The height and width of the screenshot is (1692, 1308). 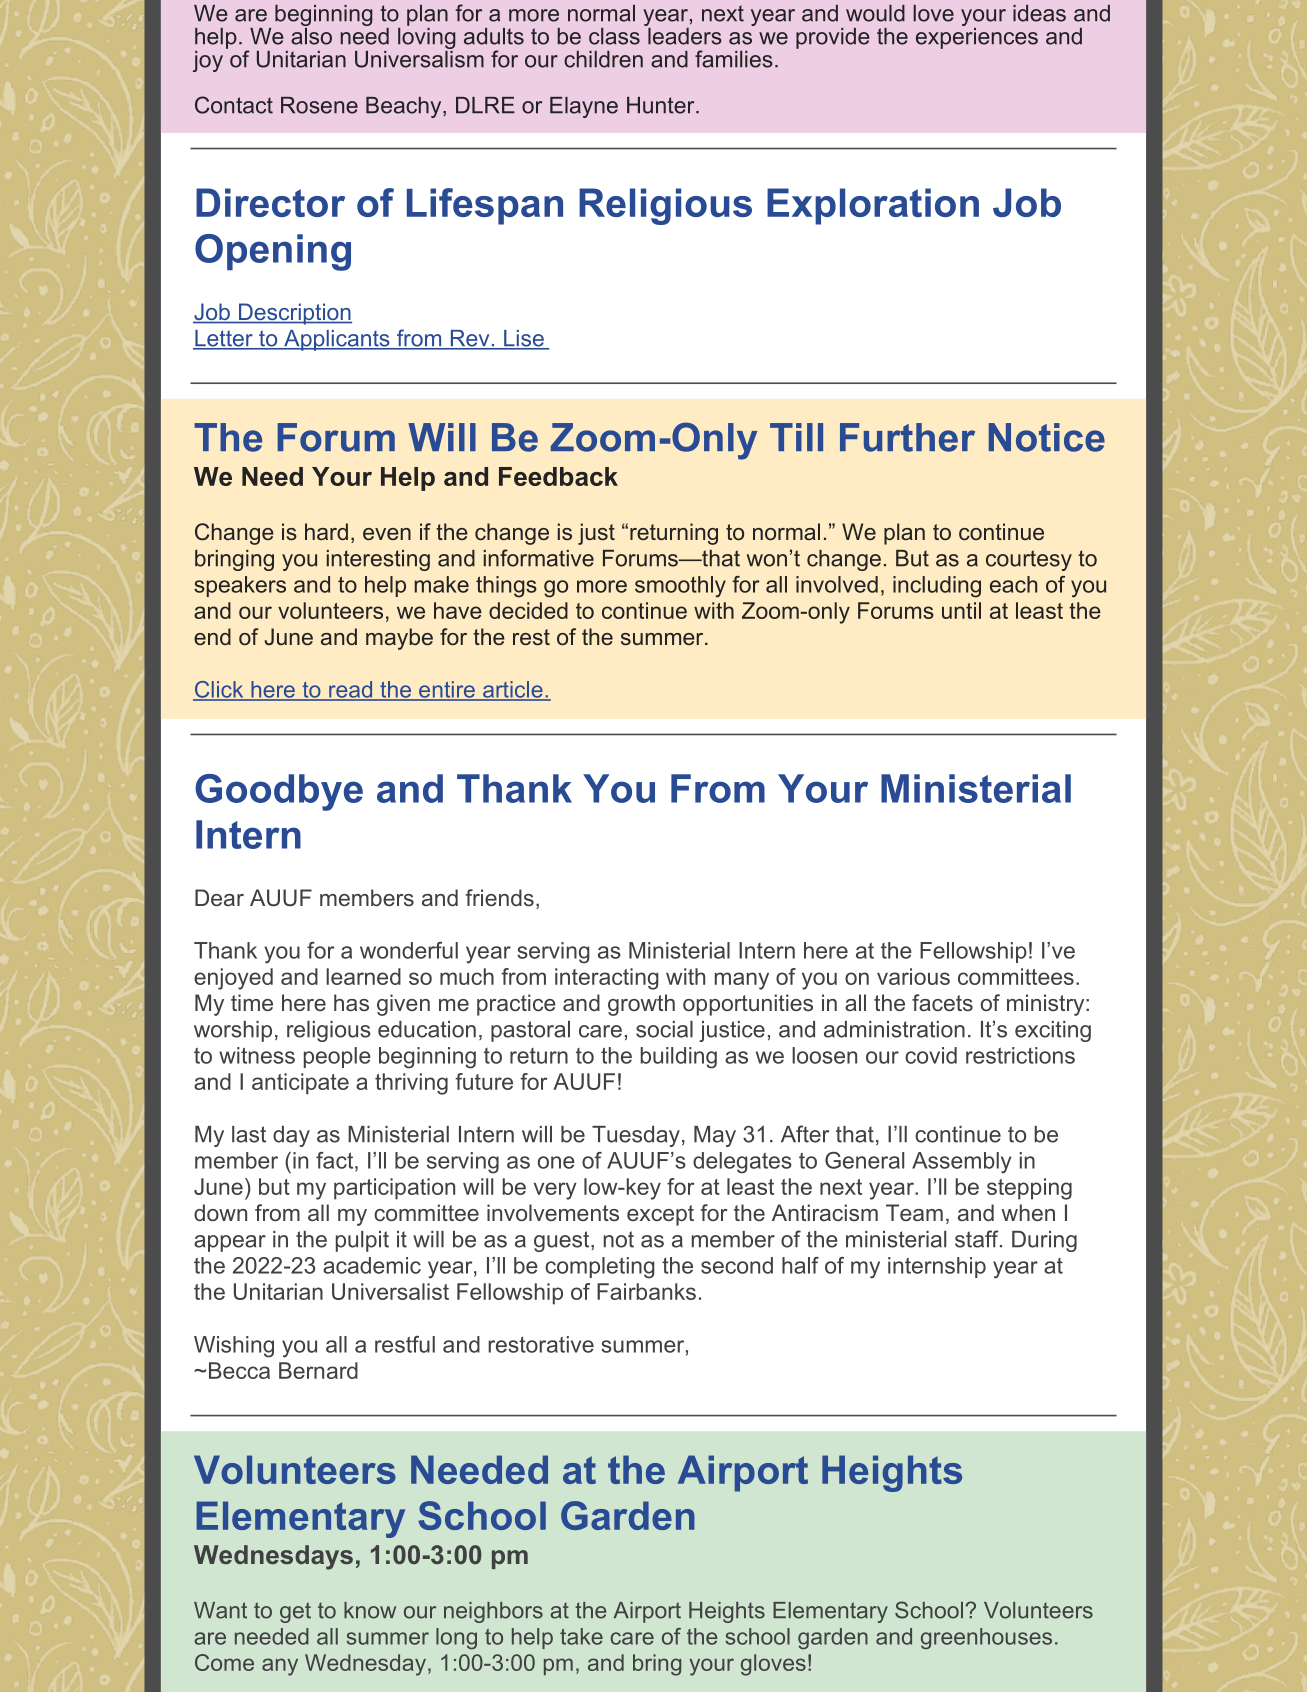 What do you see at coordinates (295, 1612) in the screenshot?
I see `get` at bounding box center [295, 1612].
